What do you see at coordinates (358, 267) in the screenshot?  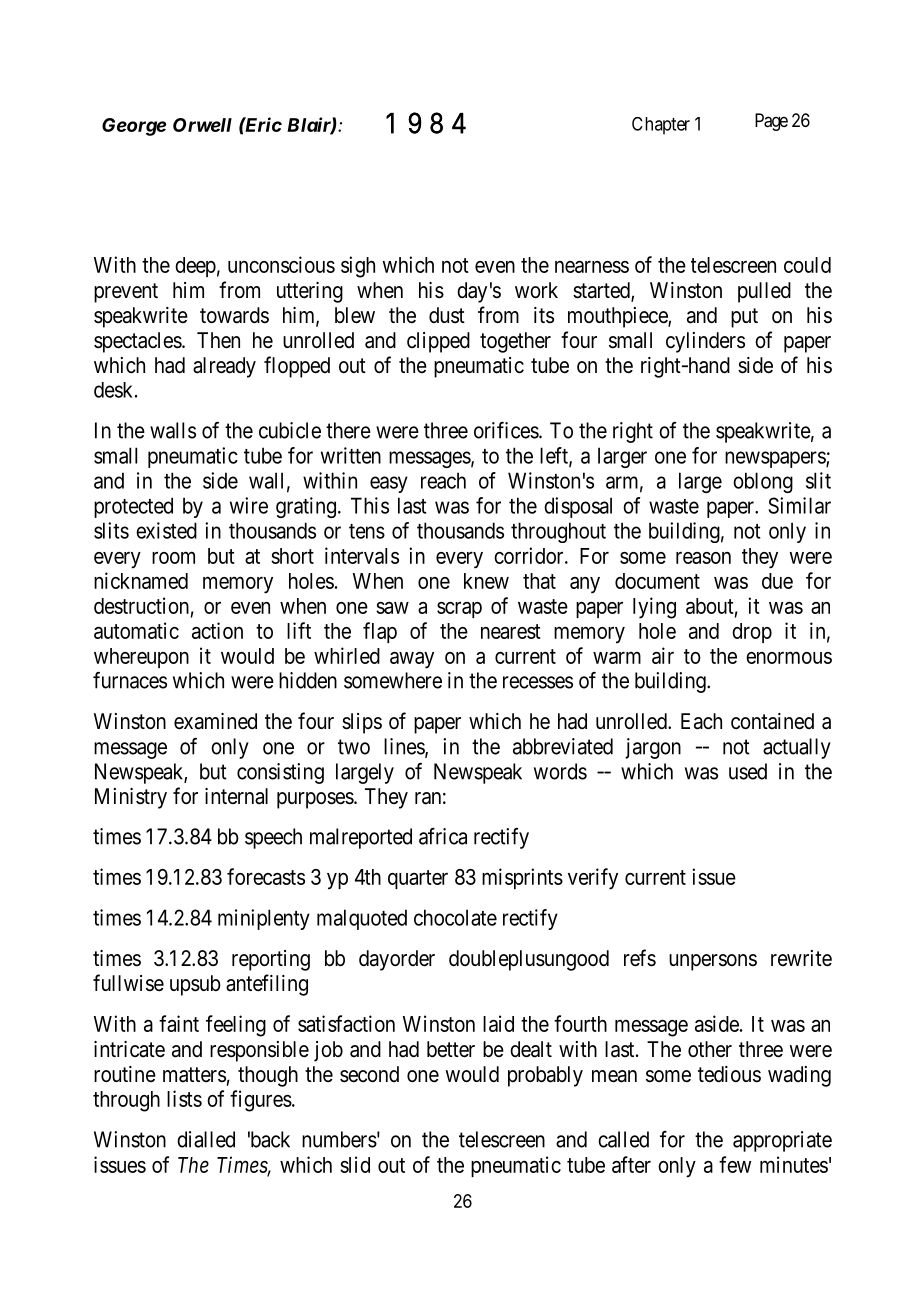 I see `sigh` at bounding box center [358, 267].
